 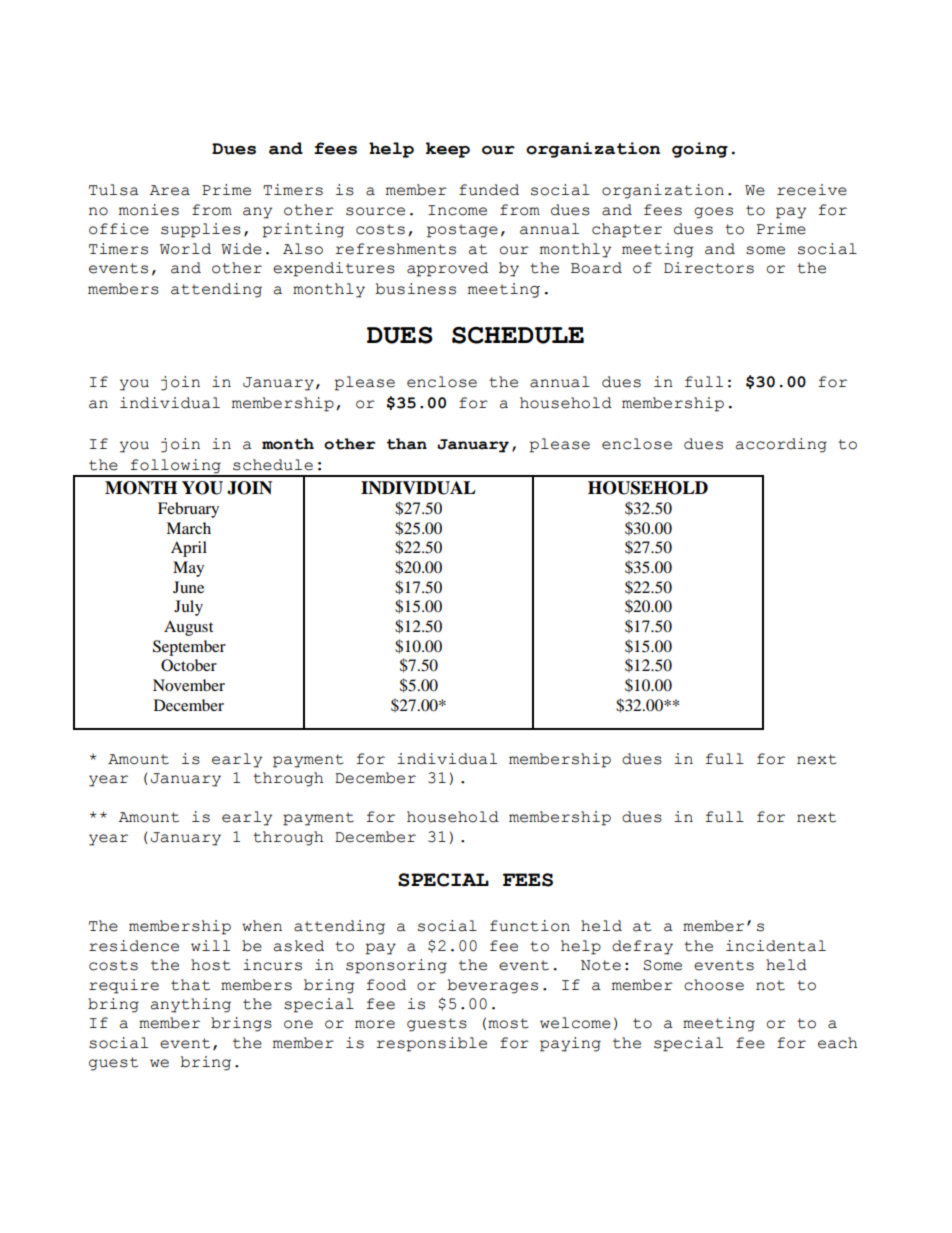 I want to click on Area, so click(x=170, y=190).
